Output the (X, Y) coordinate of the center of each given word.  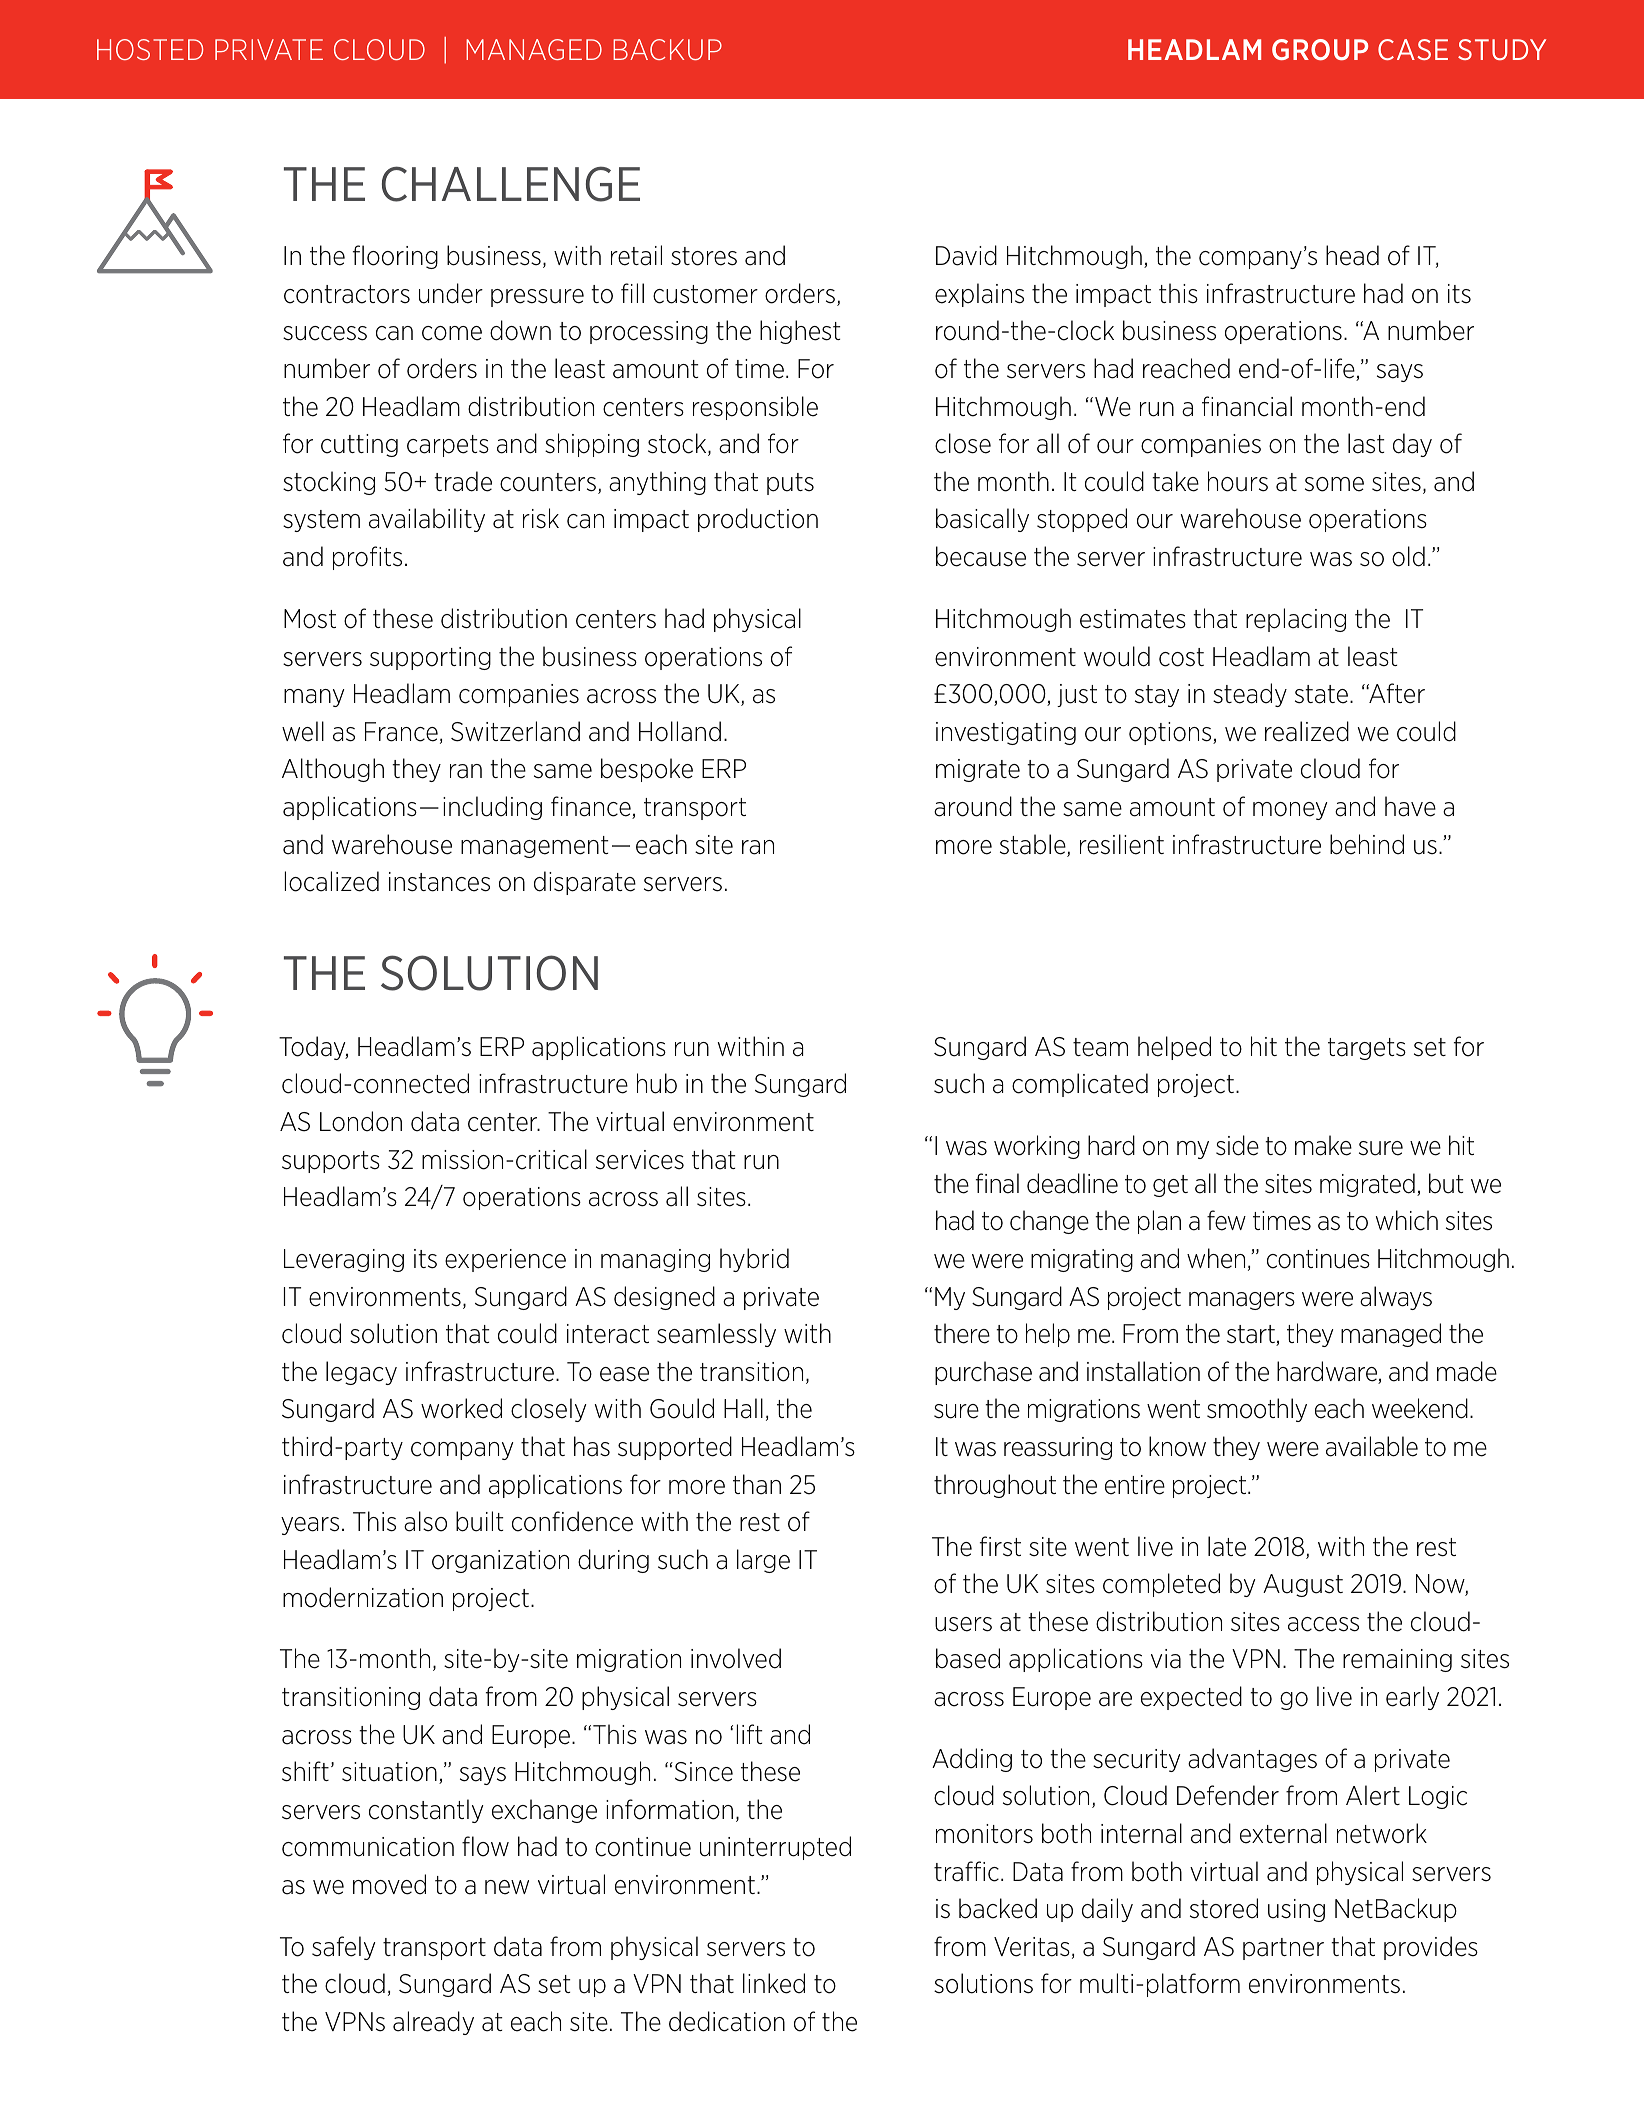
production (758, 520)
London (361, 1121)
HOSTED (150, 49)
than (757, 1484)
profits (367, 558)
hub (657, 1083)
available (1372, 1446)
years (310, 1526)
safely (343, 1948)
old (1408, 556)
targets (1367, 1049)
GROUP (1320, 50)
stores (704, 256)
